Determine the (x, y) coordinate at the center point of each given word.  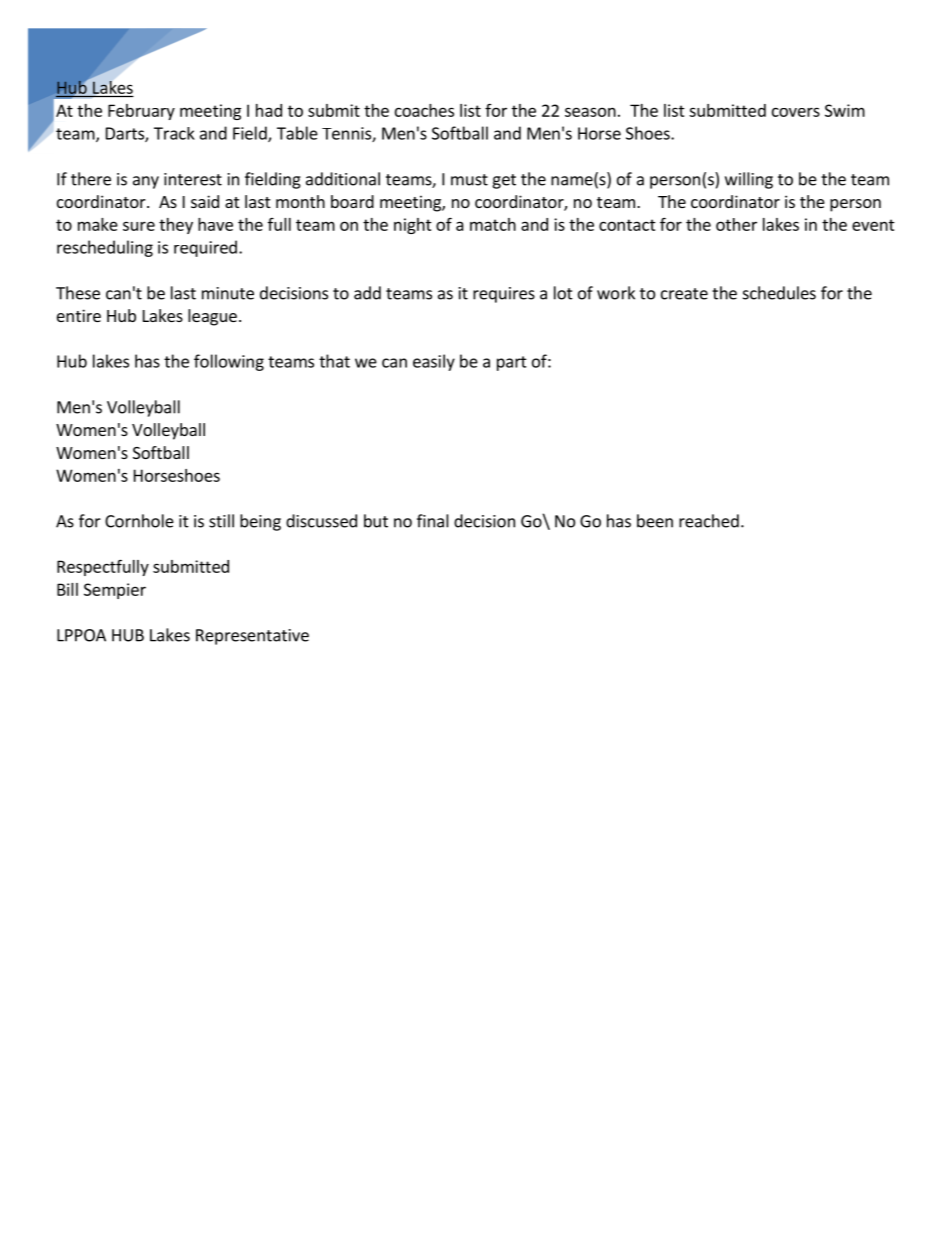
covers (796, 112)
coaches (424, 110)
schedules (779, 293)
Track (174, 133)
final (433, 521)
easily (434, 362)
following (229, 362)
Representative (252, 637)
